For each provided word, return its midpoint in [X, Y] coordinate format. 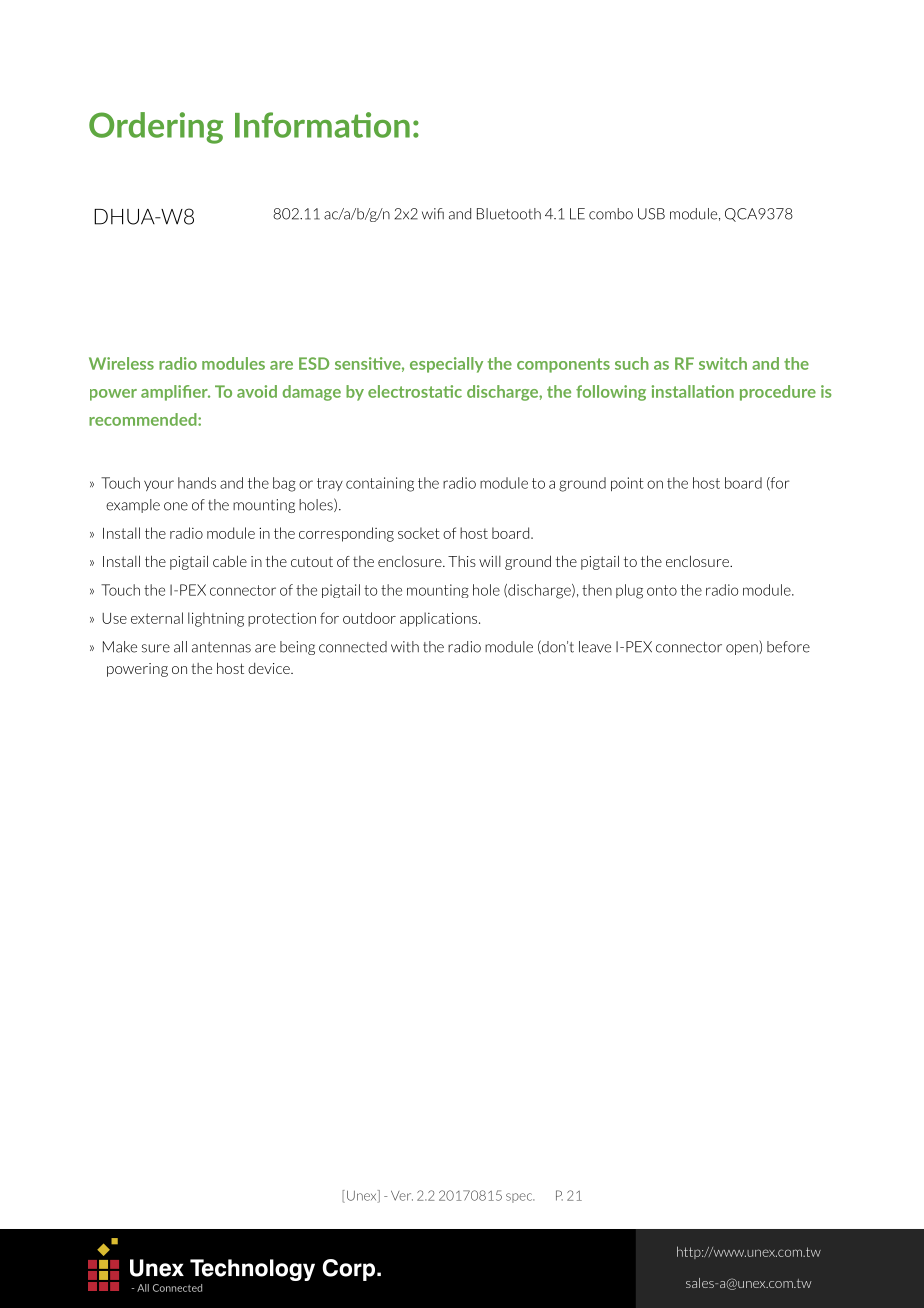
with [405, 647]
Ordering [156, 128]
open [743, 649]
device [270, 668]
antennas [221, 647]
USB [651, 214]
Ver [402, 1196]
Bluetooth [509, 214]
